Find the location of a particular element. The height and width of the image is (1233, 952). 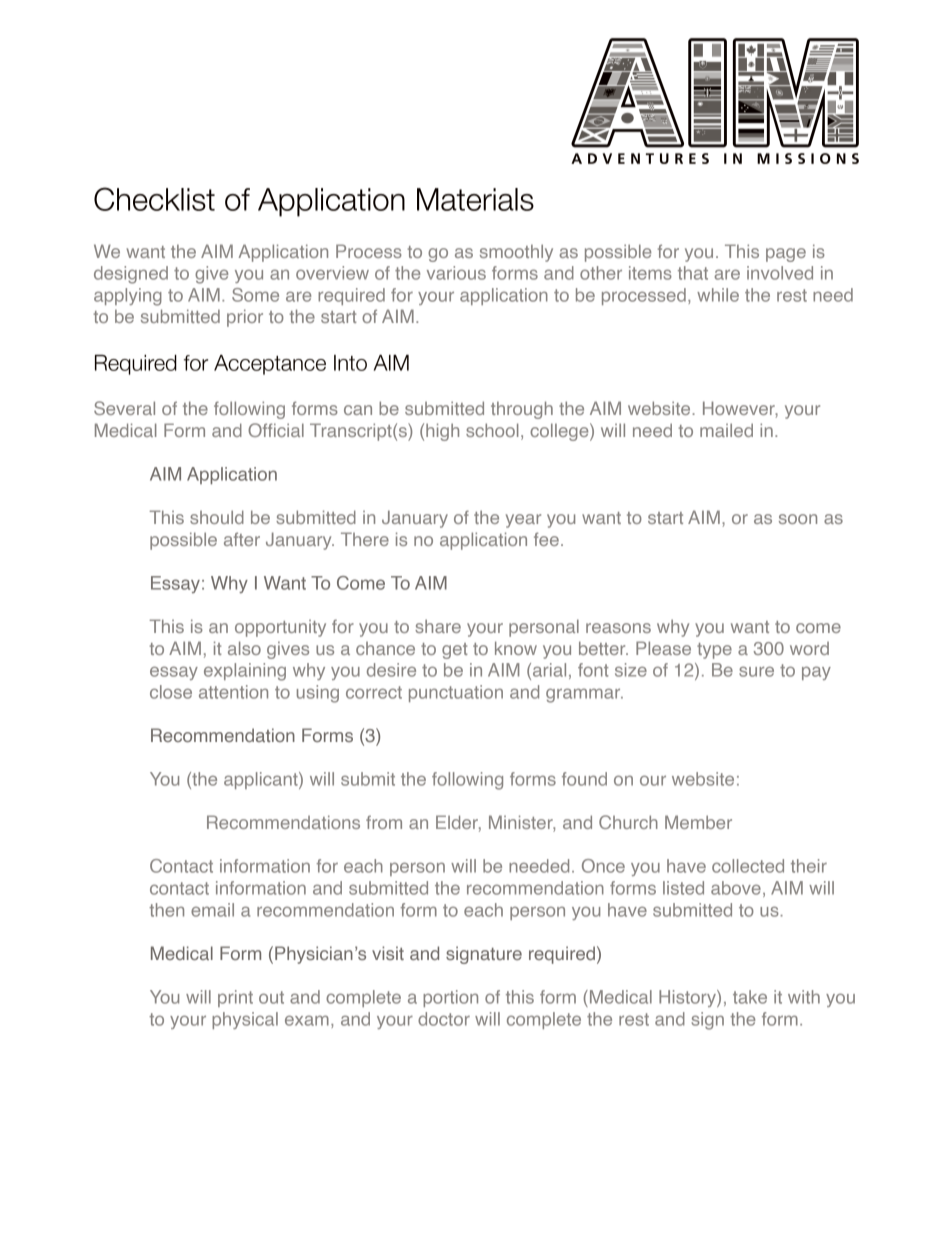

also is located at coordinates (244, 648).
